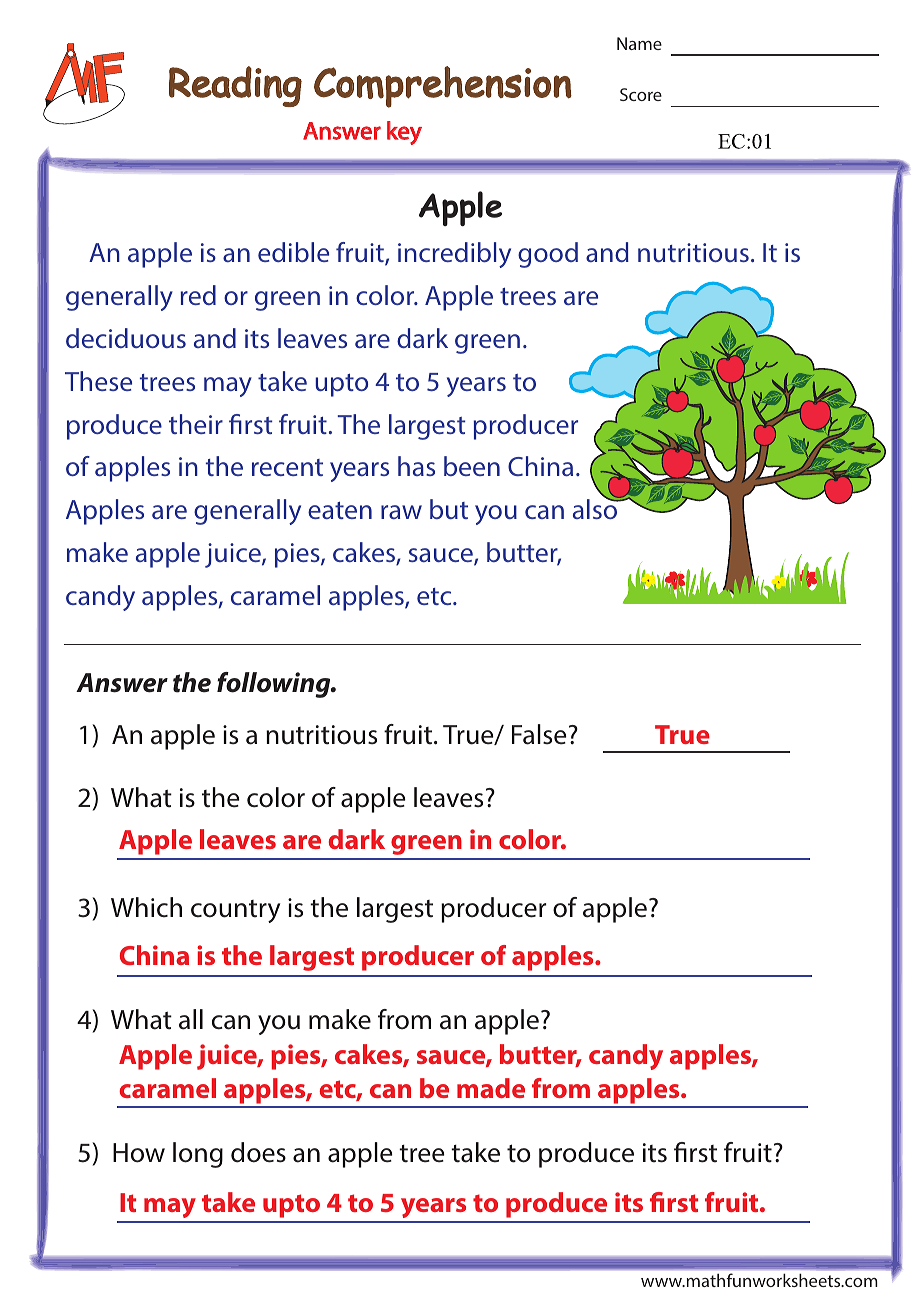 This document has height=1308, width=924. Describe the element at coordinates (539, 734) in the document. I see `False` at that location.
